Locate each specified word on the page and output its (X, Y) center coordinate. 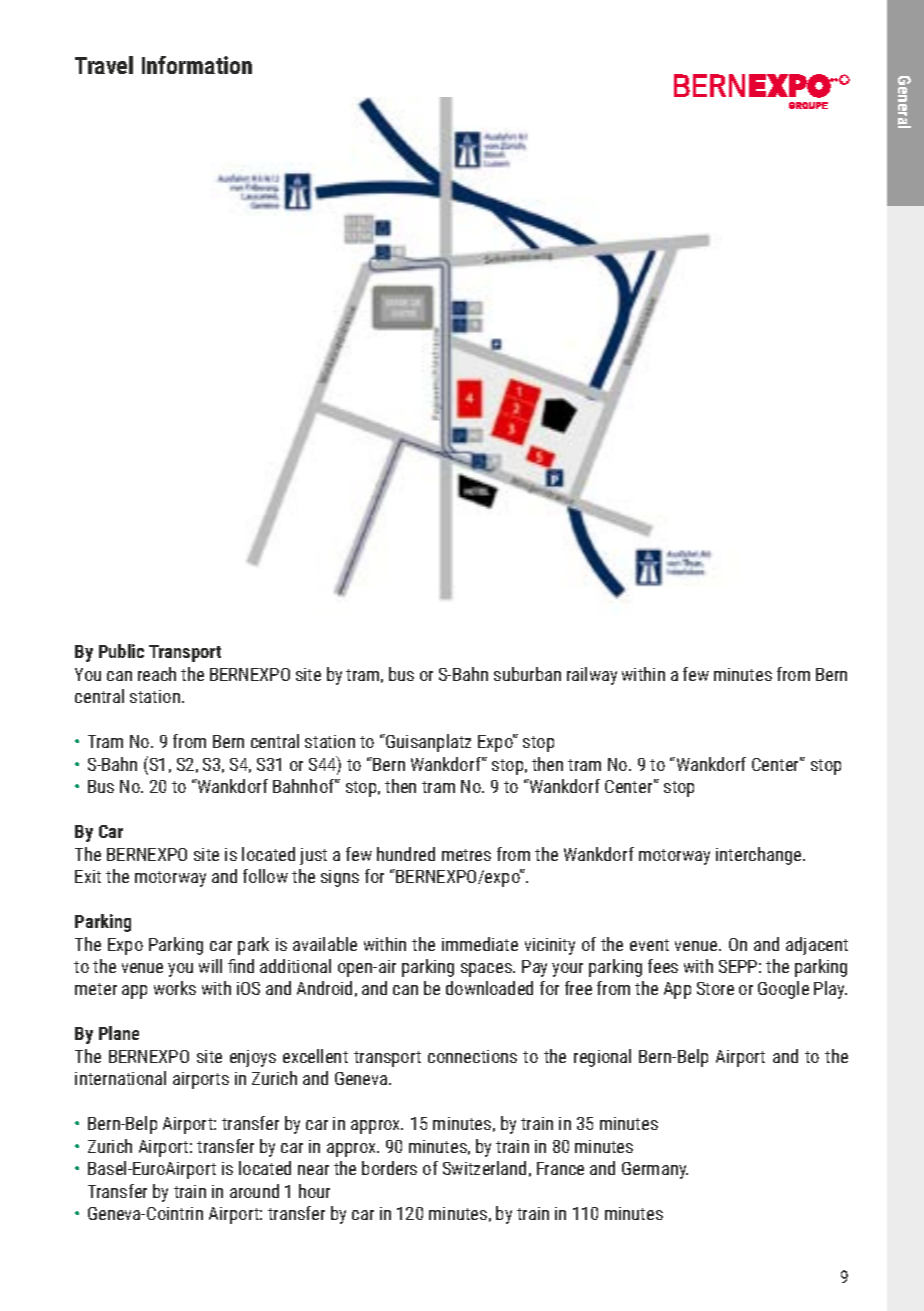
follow (265, 876)
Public (121, 651)
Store (715, 988)
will (210, 966)
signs (340, 878)
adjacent (817, 946)
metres (466, 855)
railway (592, 676)
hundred (406, 854)
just (313, 856)
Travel (104, 65)
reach (157, 674)
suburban (527, 674)
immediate (480, 944)
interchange (760, 856)
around (254, 1191)
